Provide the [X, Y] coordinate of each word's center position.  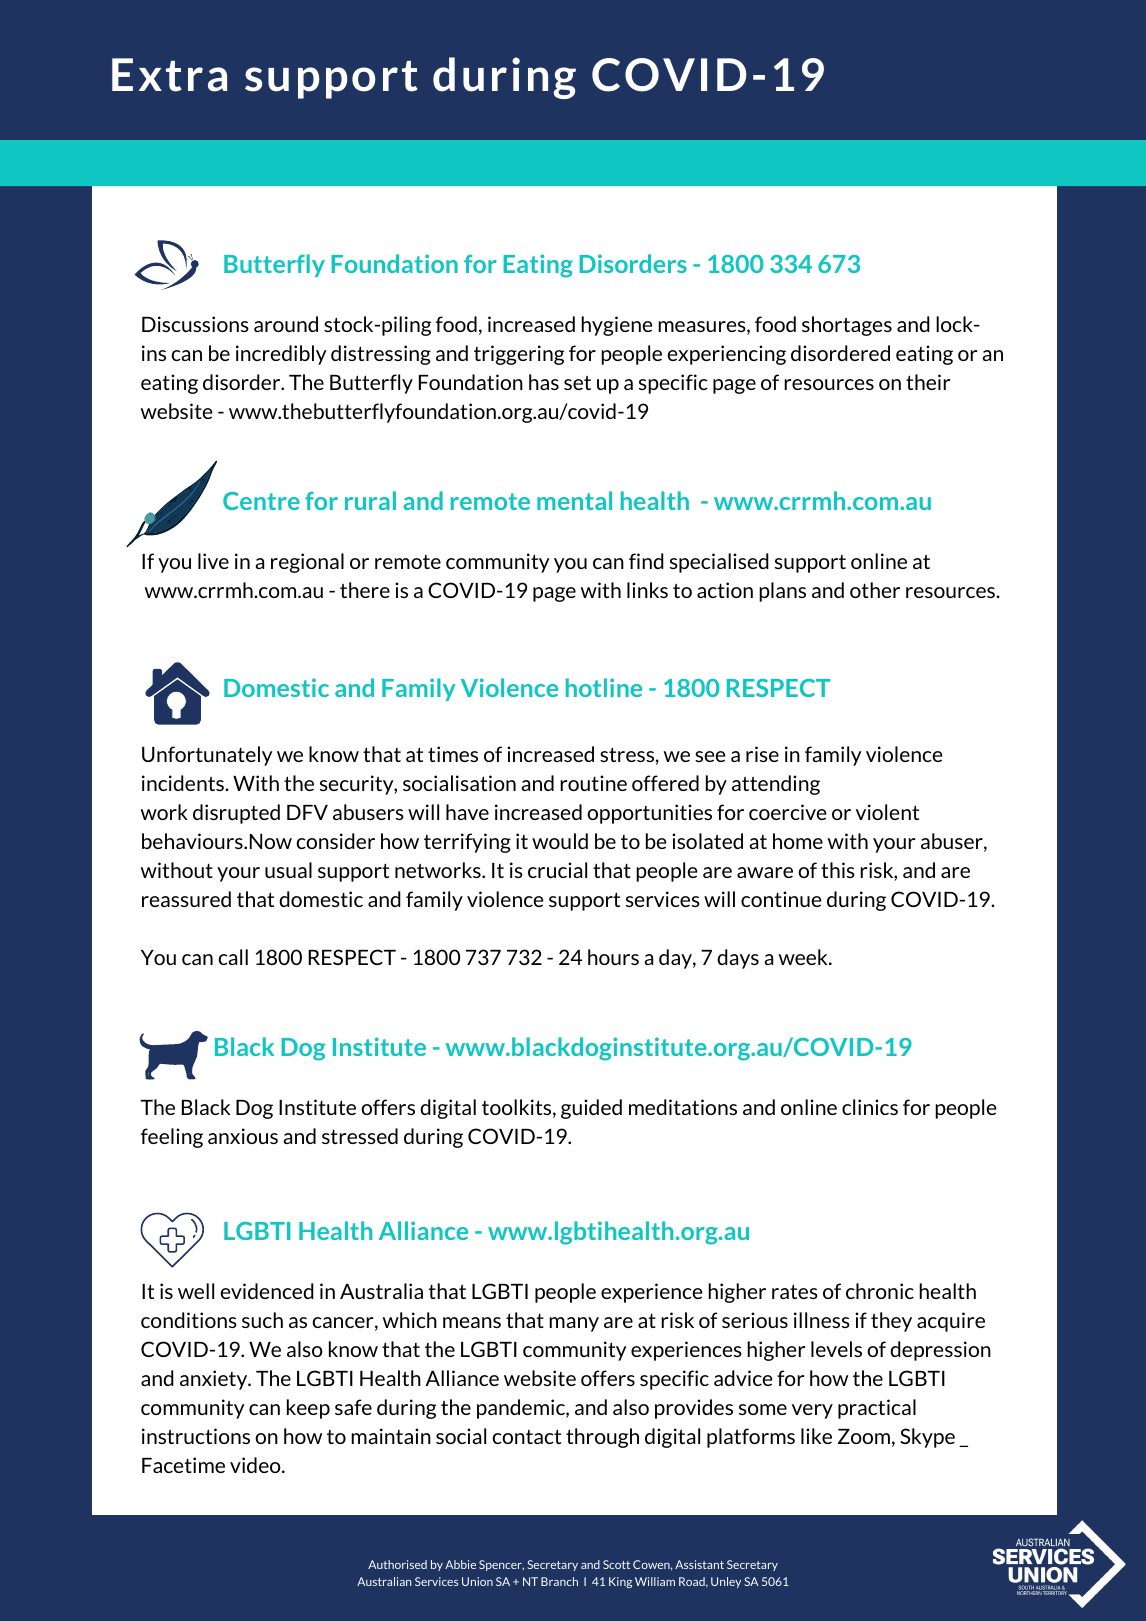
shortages [847, 326]
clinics [870, 1107]
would [560, 841]
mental [574, 500]
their [928, 382]
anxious [243, 1136]
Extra [169, 75]
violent [887, 812]
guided [591, 1109]
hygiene [617, 326]
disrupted [236, 814]
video [256, 1465]
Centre [261, 501]
